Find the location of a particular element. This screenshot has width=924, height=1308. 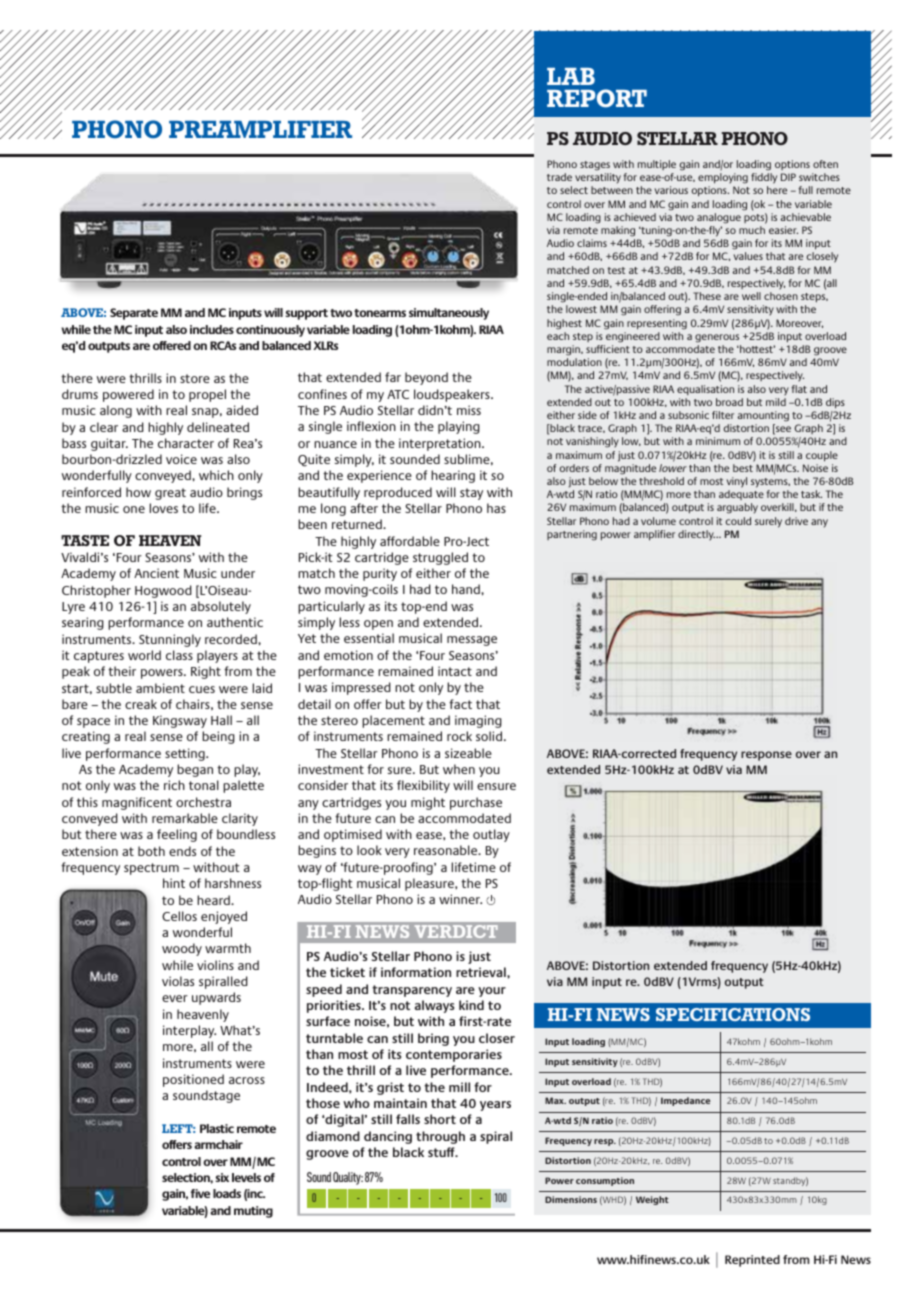

vinyl is located at coordinates (737, 482).
